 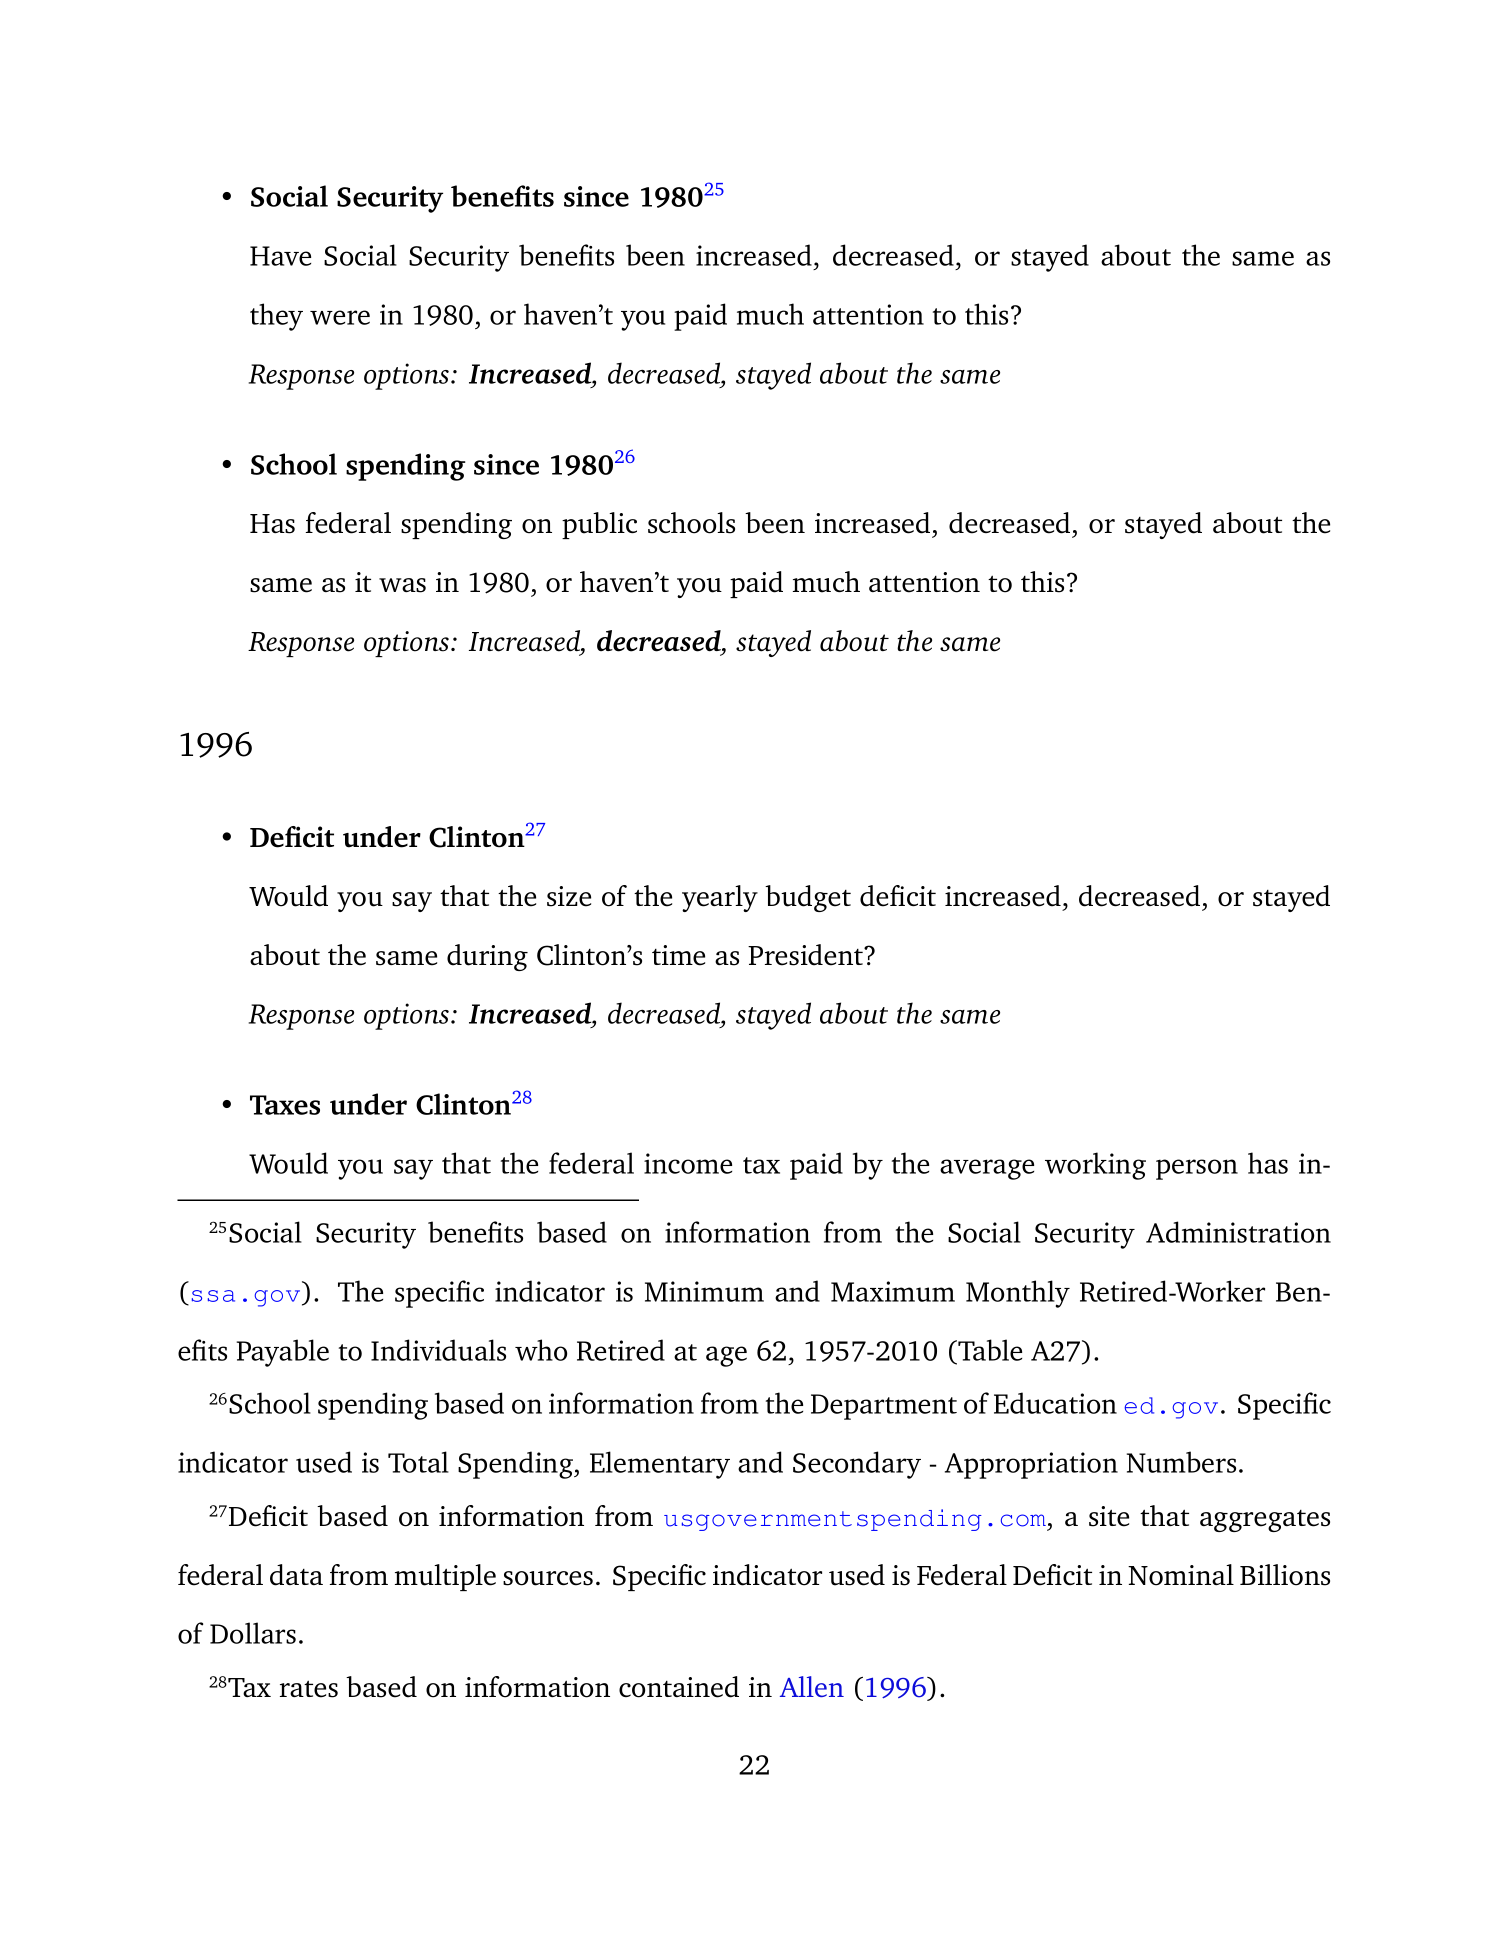 What do you see at coordinates (402, 585) in the screenshot?
I see `was` at bounding box center [402, 585].
